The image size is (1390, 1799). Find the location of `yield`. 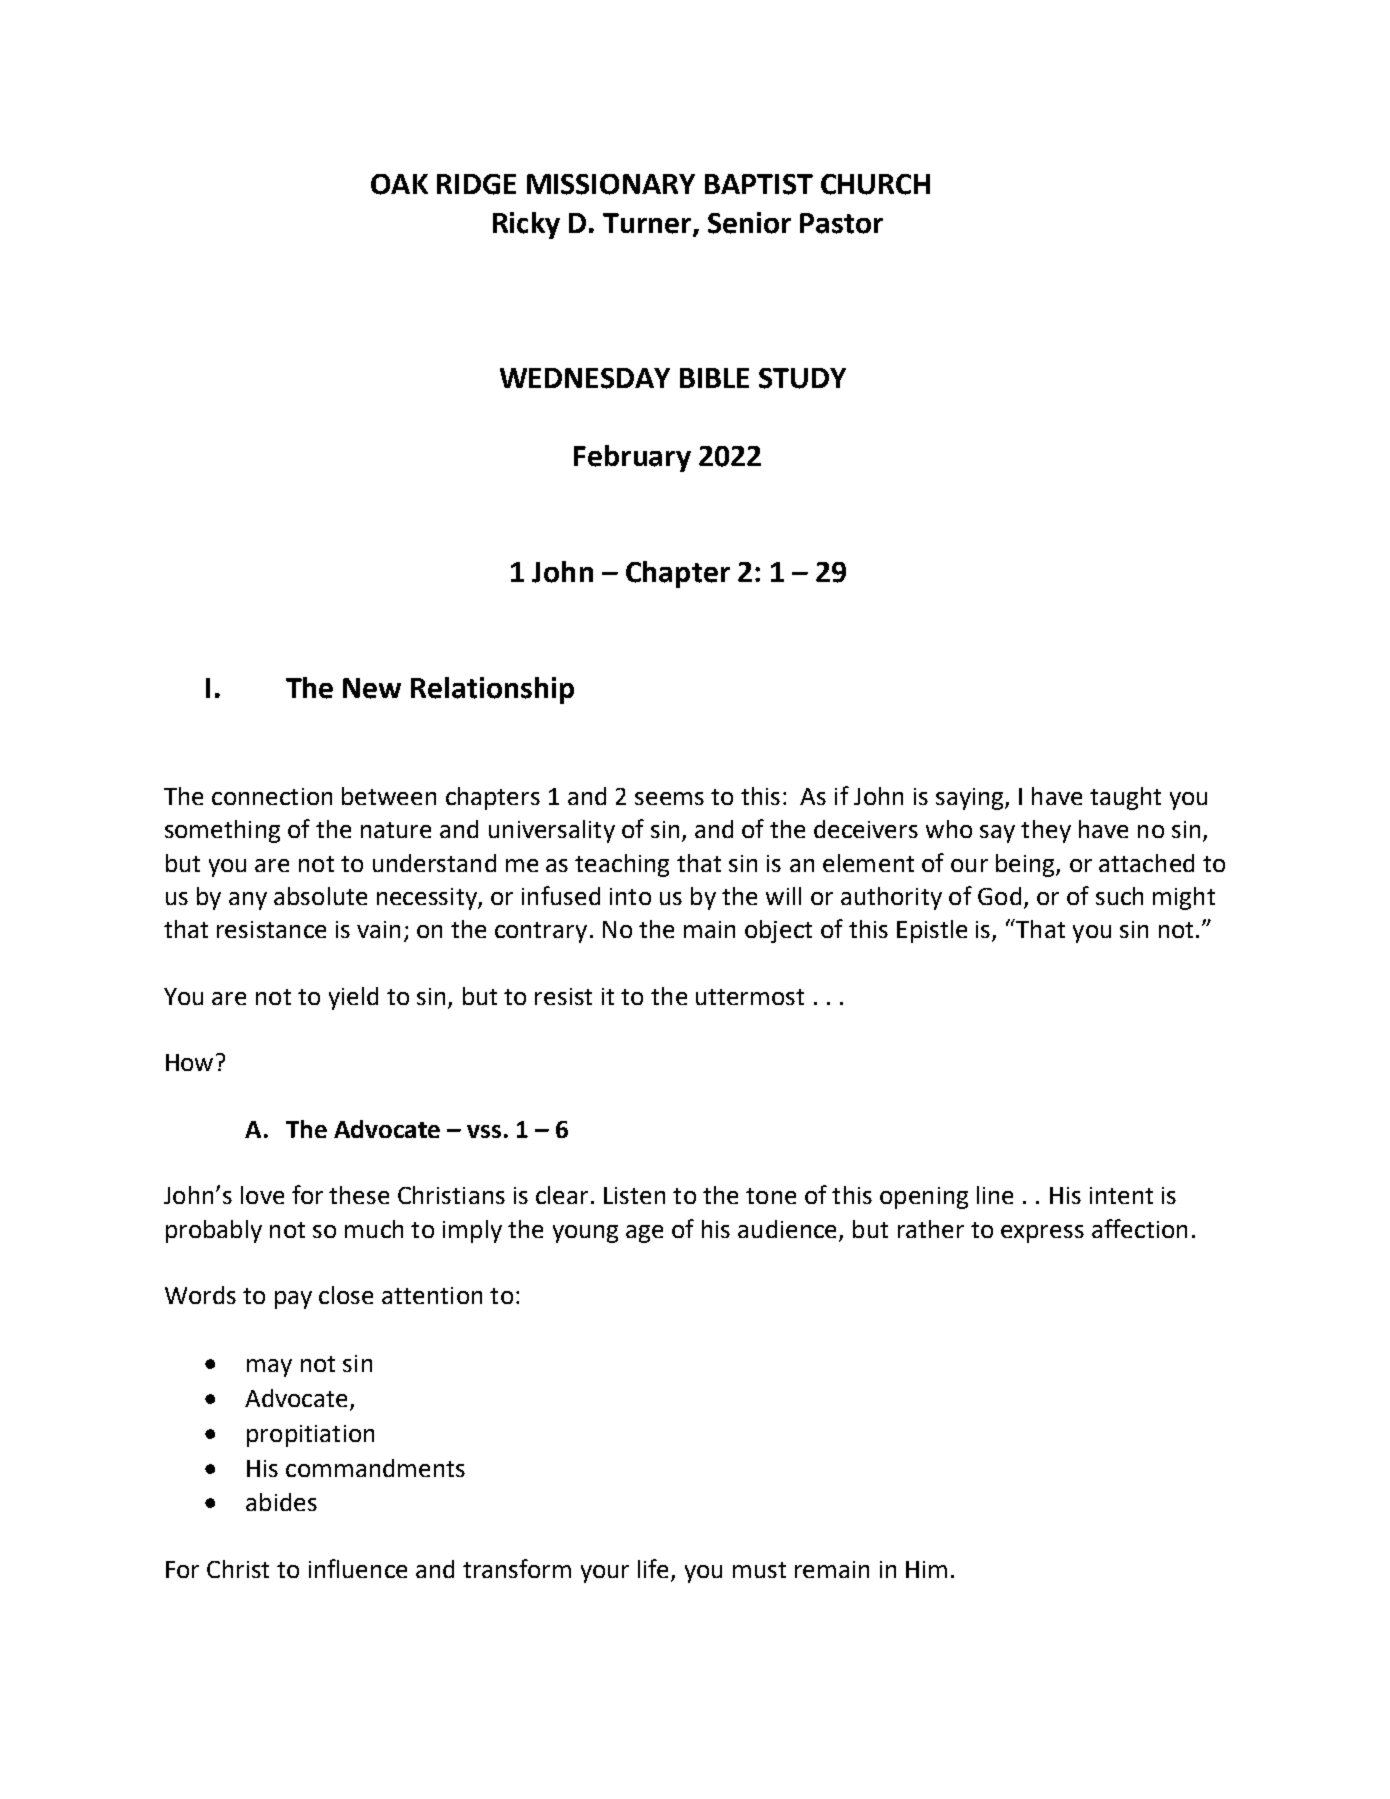

yield is located at coordinates (353, 998).
